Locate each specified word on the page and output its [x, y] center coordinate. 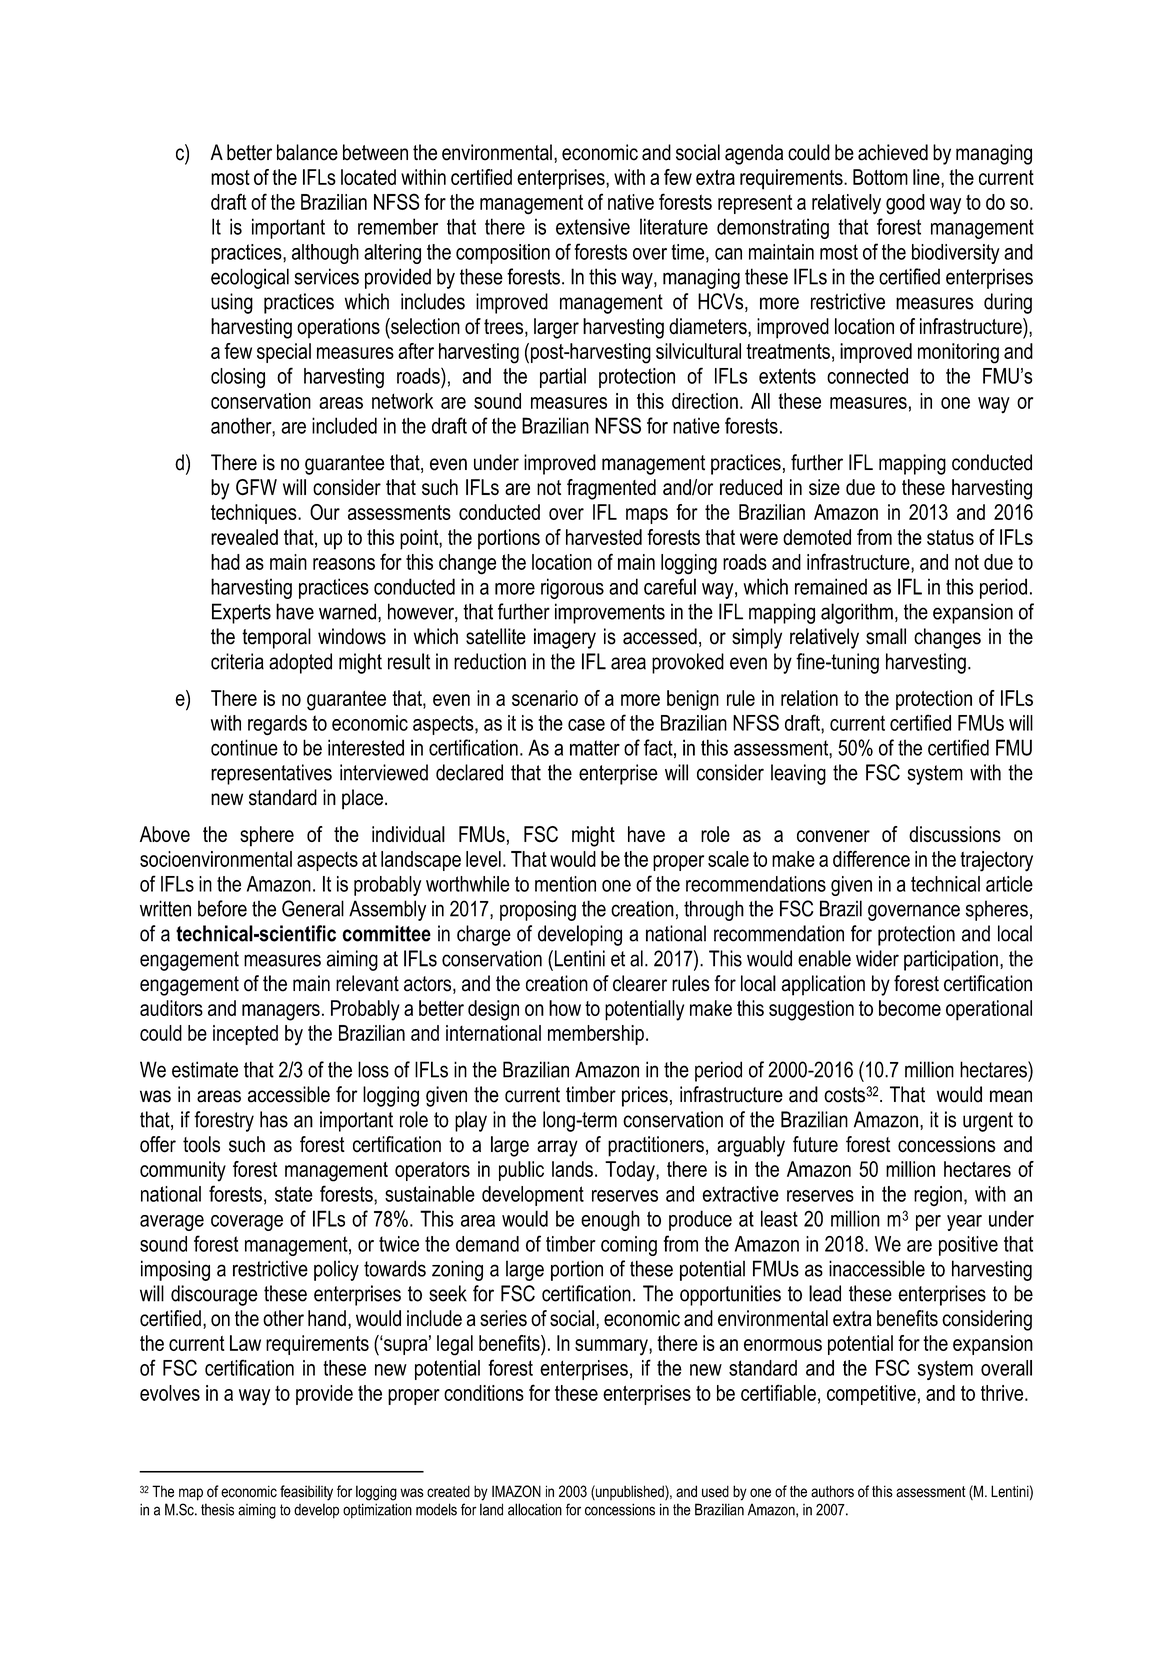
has [274, 1119]
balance [307, 152]
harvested [604, 537]
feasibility [306, 1493]
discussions [955, 834]
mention [565, 884]
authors [832, 1491]
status [950, 537]
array [557, 1148]
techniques [255, 514]
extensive [593, 226]
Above [165, 834]
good [905, 204]
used [715, 1491]
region [938, 1196]
